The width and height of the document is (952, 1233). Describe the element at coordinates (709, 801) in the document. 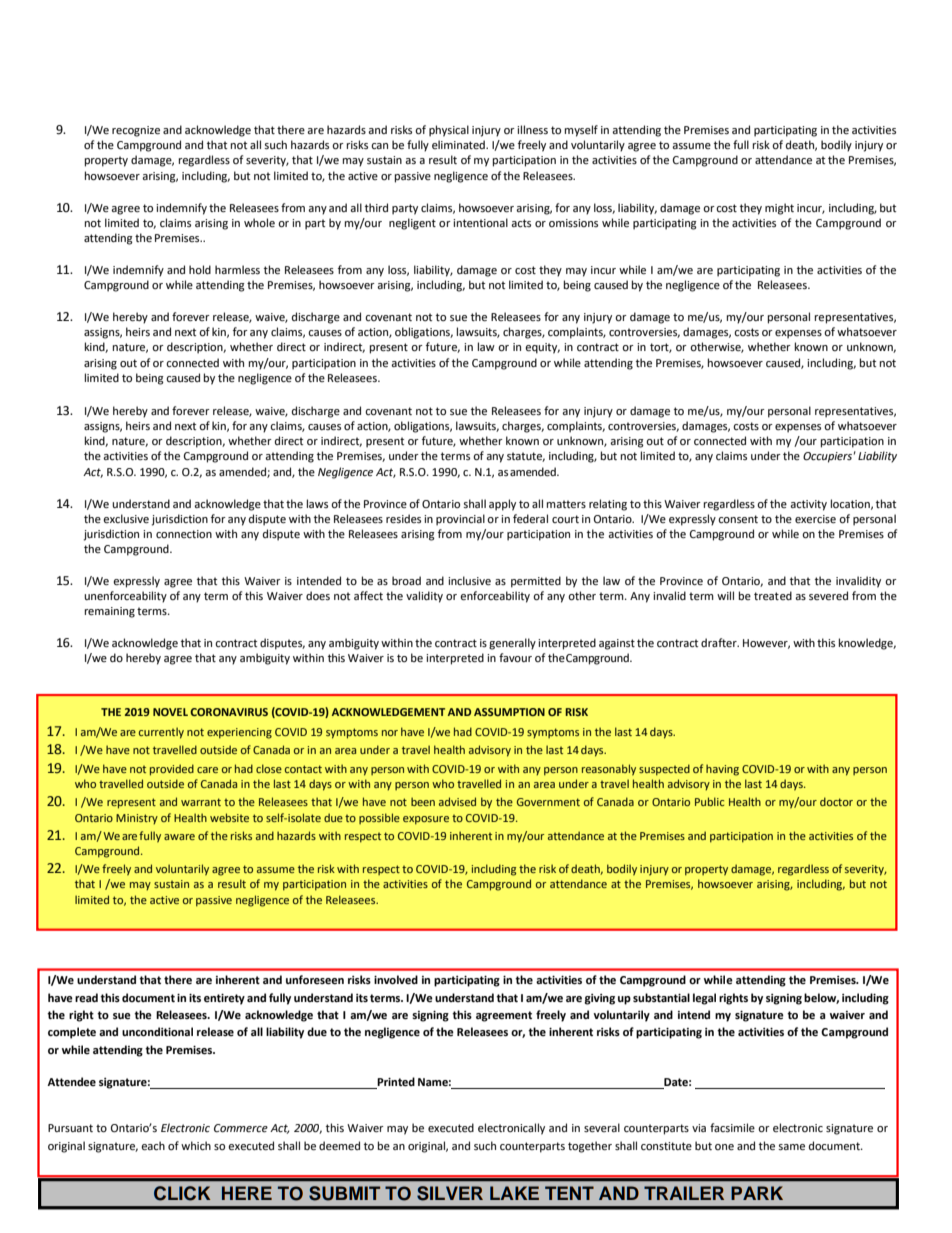

I see `Public` at that location.
